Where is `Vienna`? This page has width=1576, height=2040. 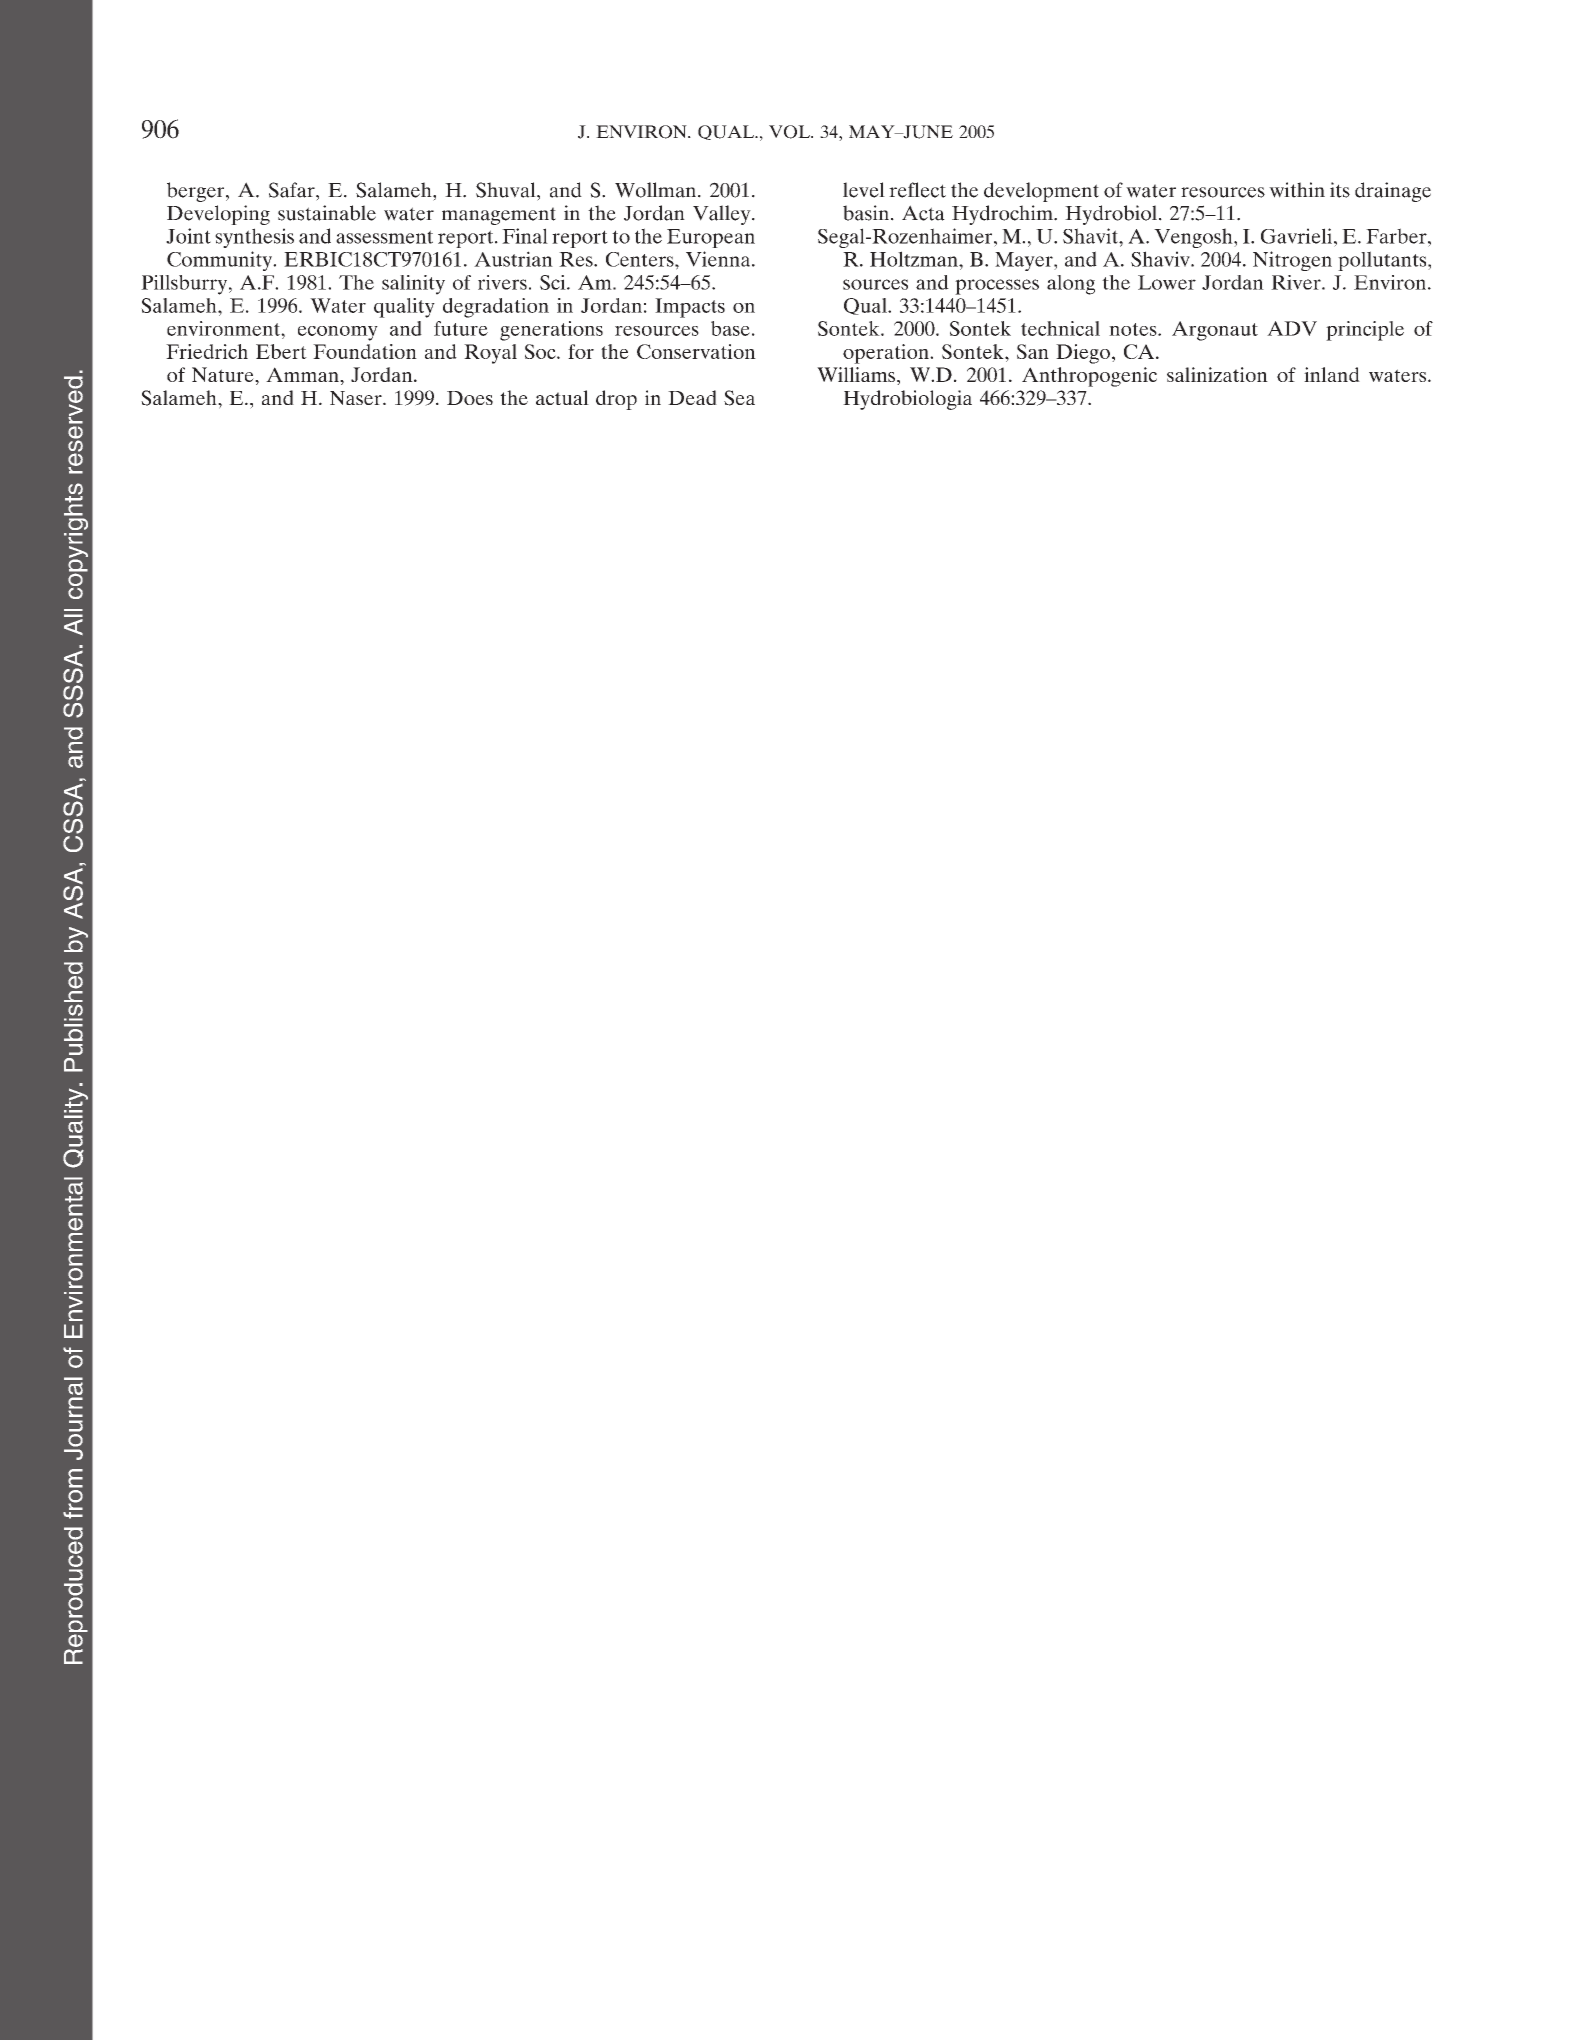 Vienna is located at coordinates (719, 259).
